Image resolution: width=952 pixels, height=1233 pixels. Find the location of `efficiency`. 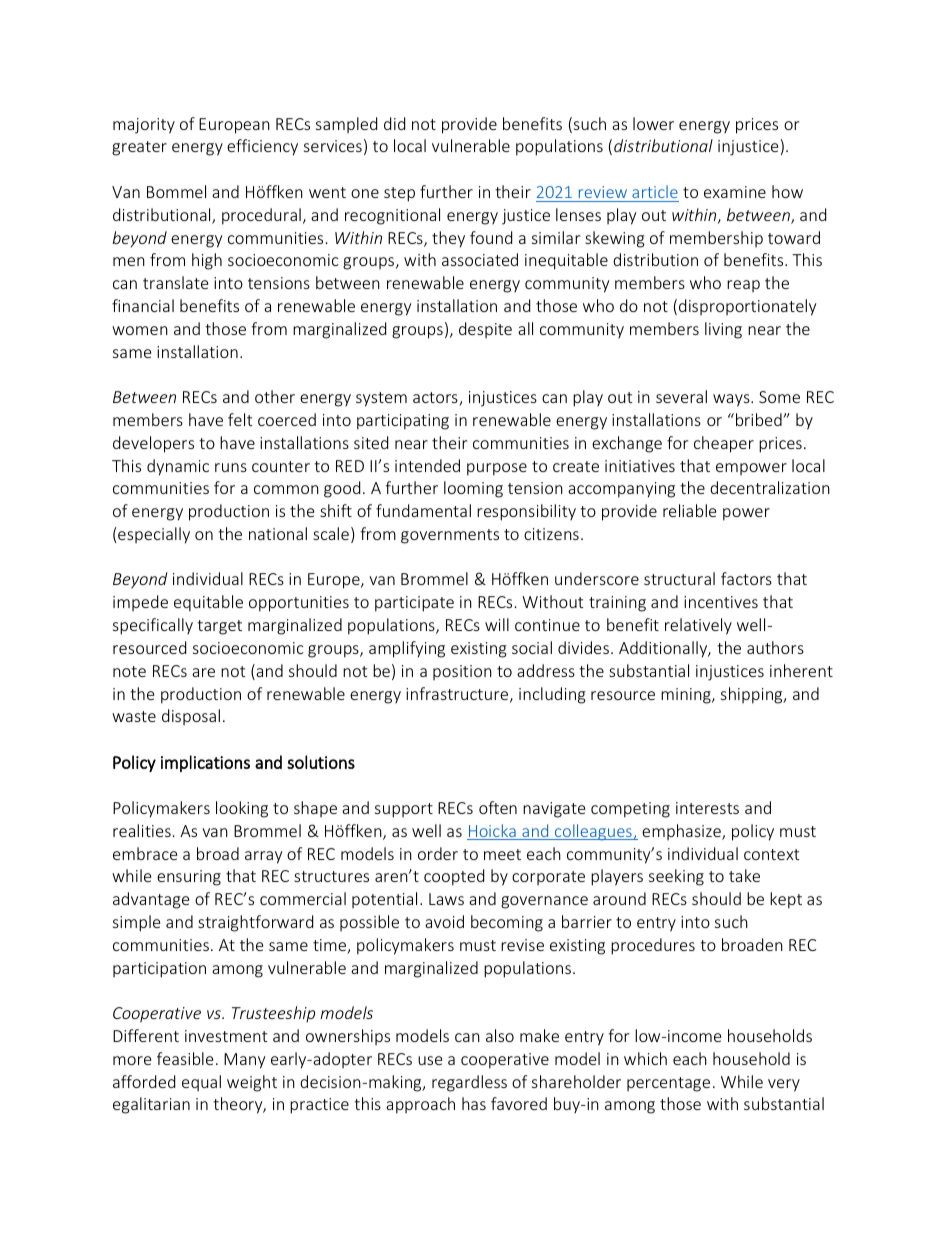

efficiency is located at coordinates (262, 147).
